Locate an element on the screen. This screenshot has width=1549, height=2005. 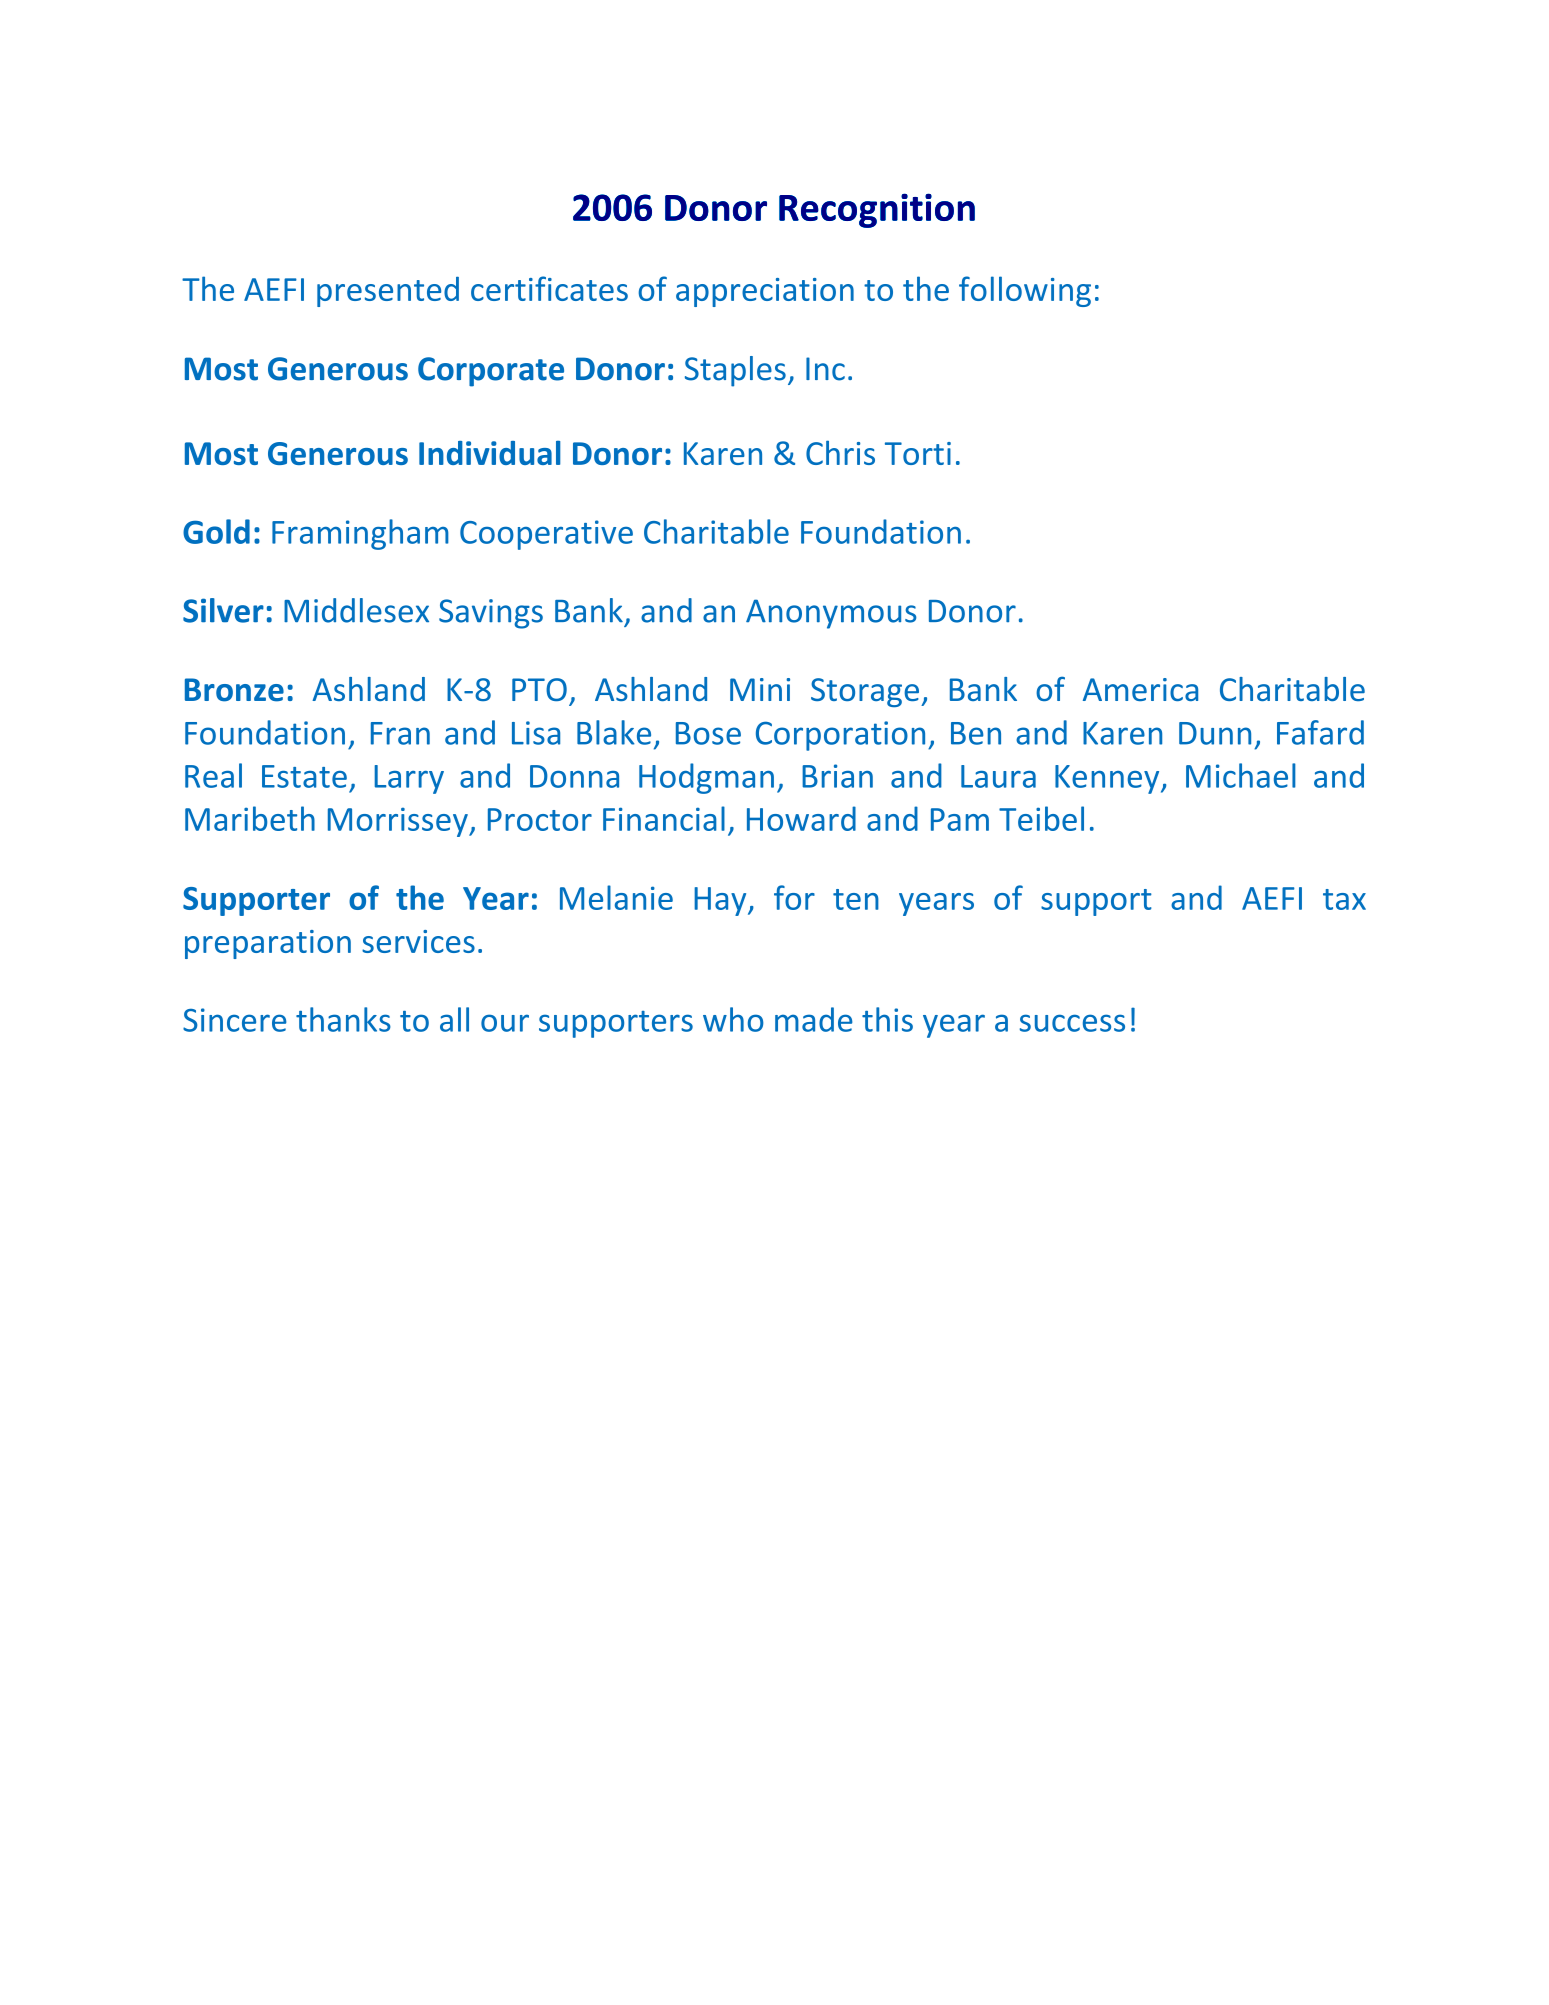
Morrissey is located at coordinates (399, 822).
